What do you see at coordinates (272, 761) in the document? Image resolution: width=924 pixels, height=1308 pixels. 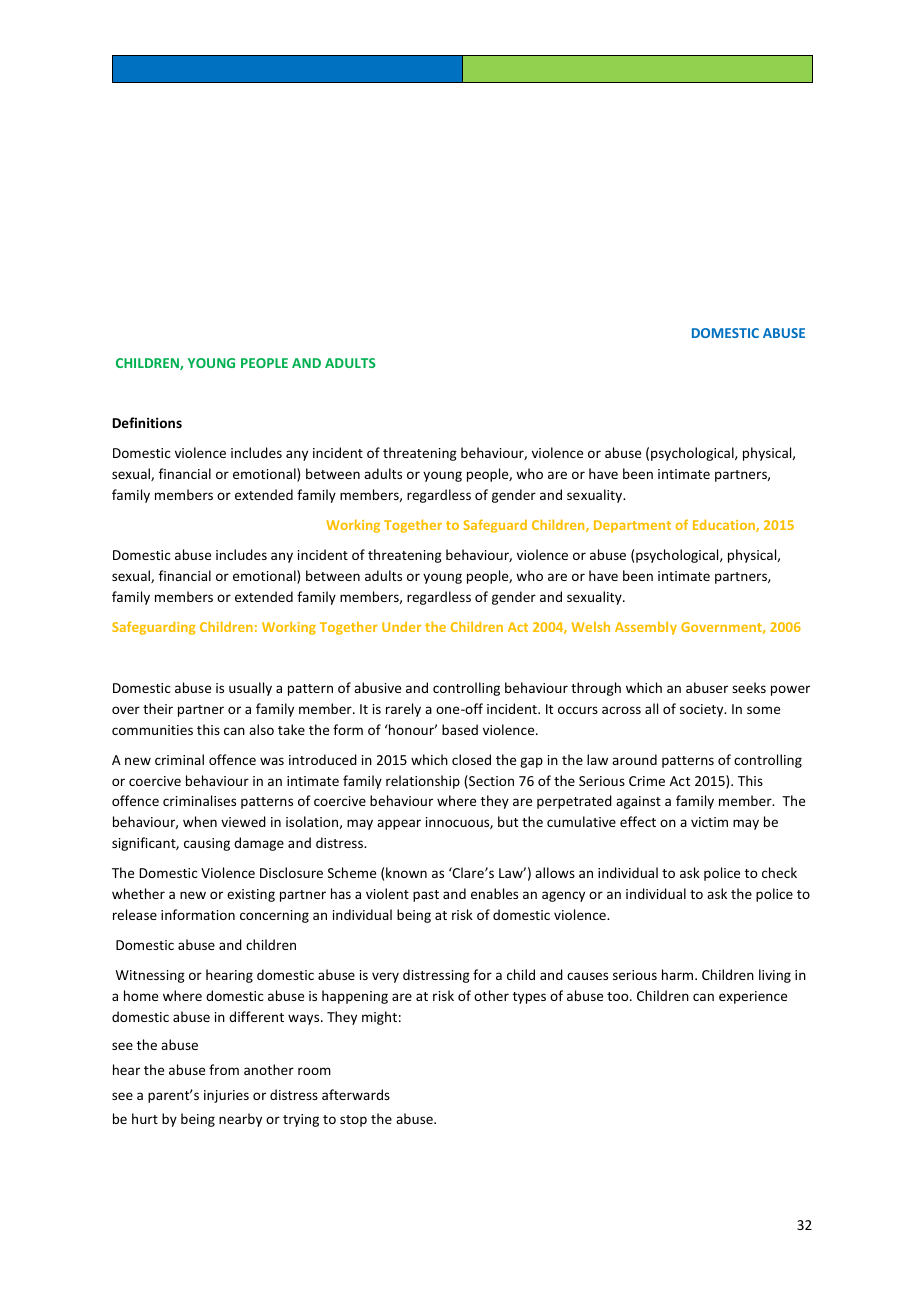 I see `was` at bounding box center [272, 761].
